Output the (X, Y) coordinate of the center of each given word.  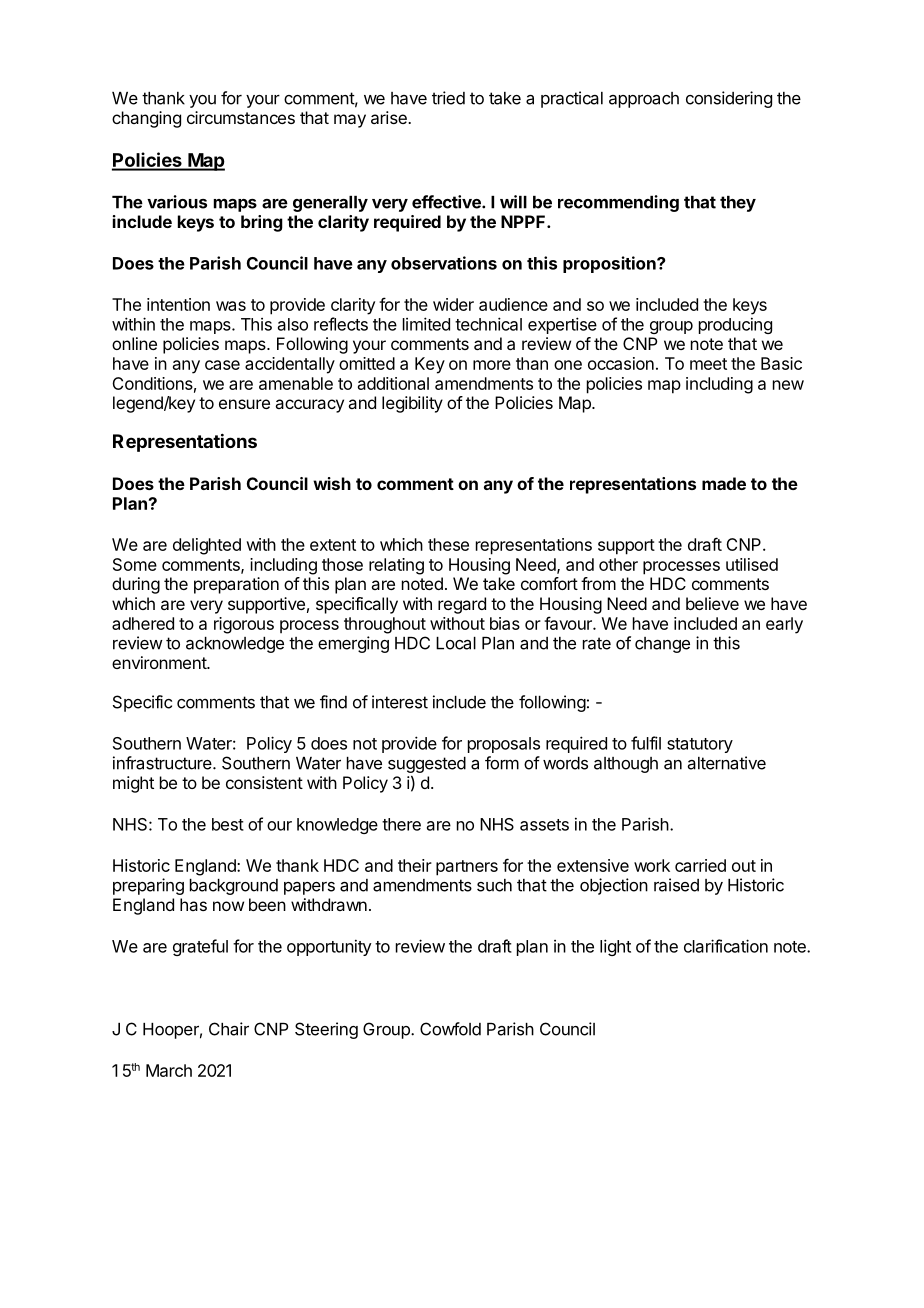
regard (462, 605)
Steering (326, 1030)
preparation (236, 585)
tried (448, 98)
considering (729, 99)
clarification (726, 946)
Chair (229, 1029)
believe (712, 603)
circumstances (241, 117)
